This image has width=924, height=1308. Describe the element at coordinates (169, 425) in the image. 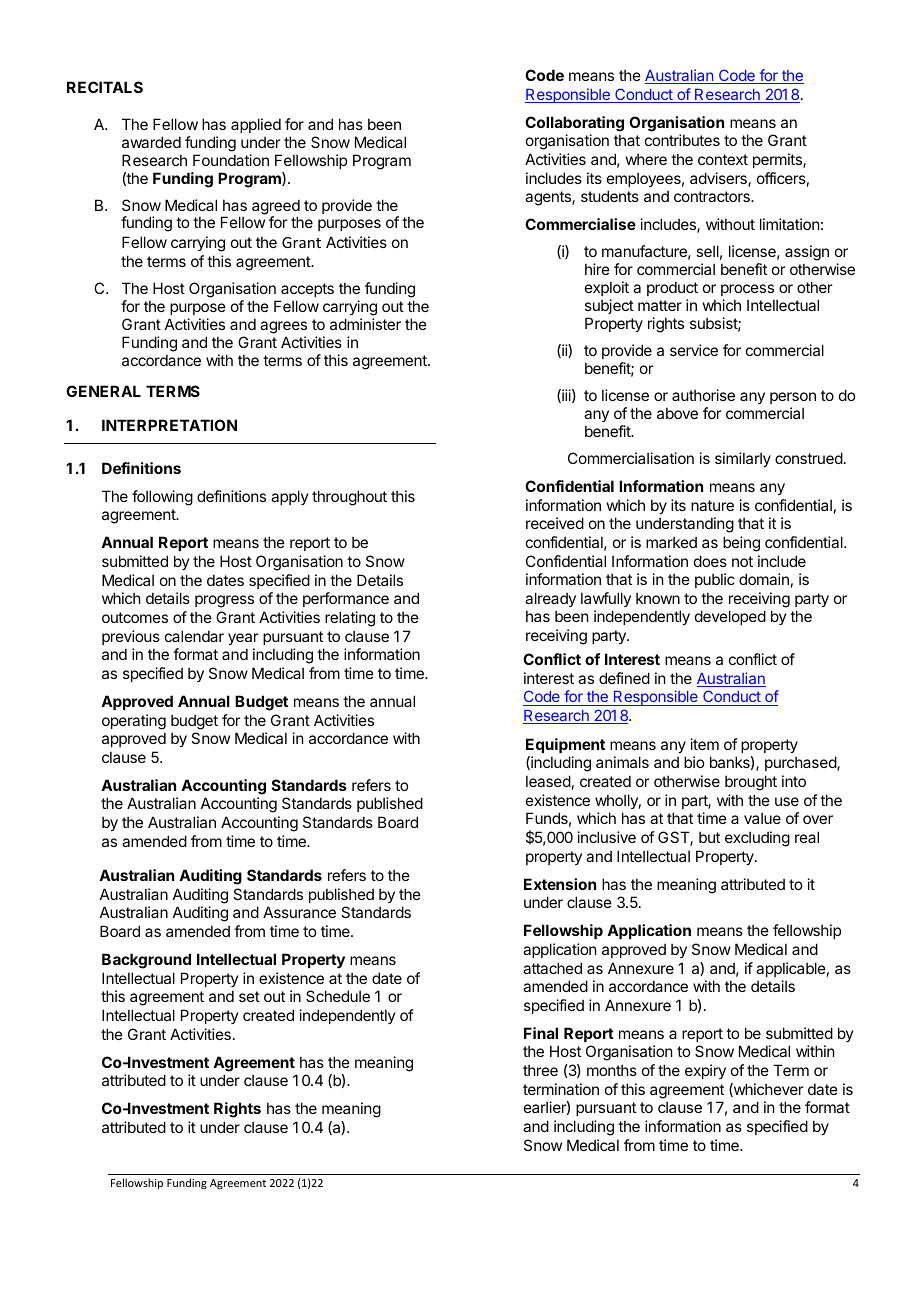

I see `INTERPRETATION` at that location.
